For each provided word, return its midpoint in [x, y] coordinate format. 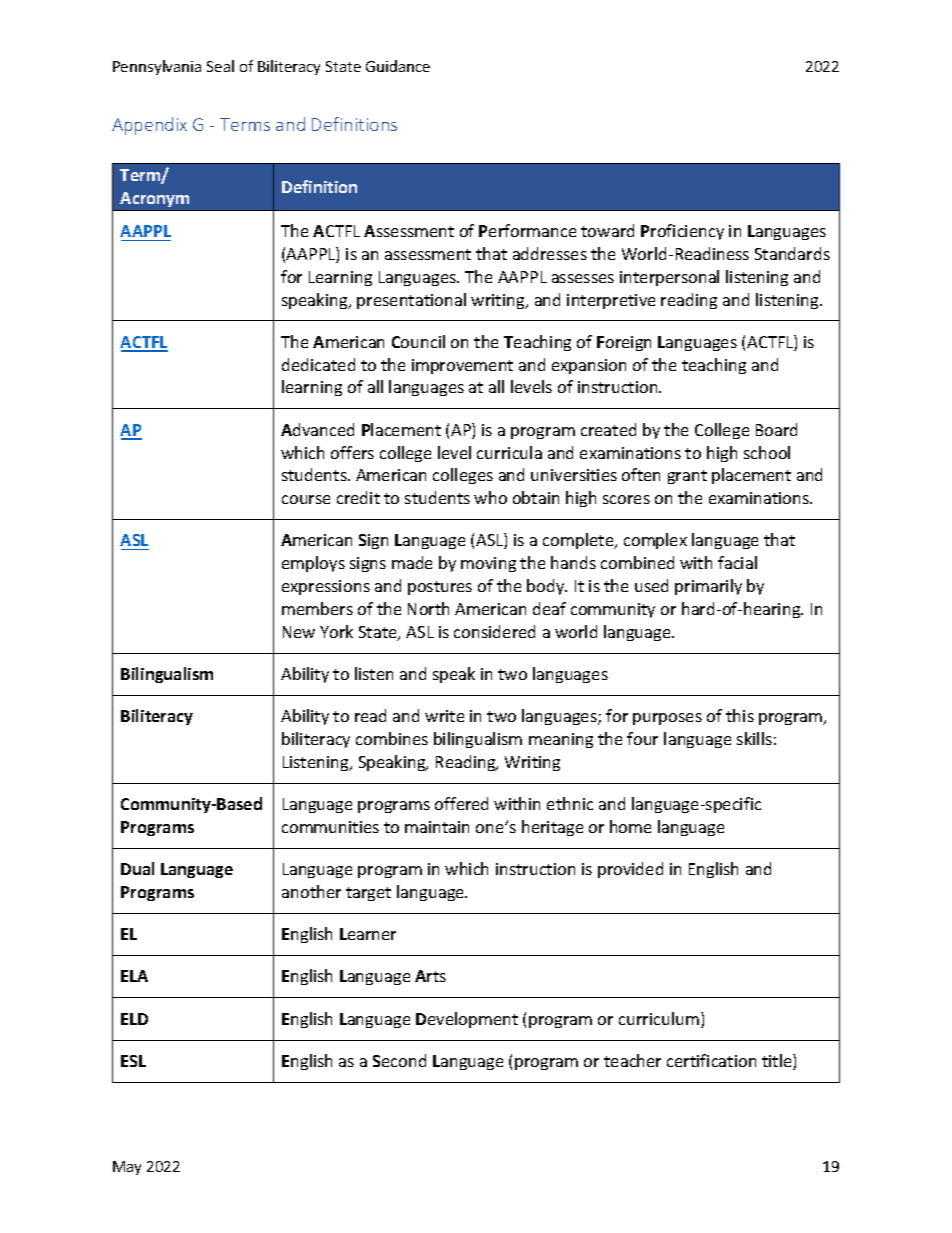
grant [687, 477]
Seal [220, 66]
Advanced [317, 429]
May [127, 1168]
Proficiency [682, 232]
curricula [509, 452]
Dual [137, 868]
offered [461, 803]
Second [399, 1060]
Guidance [398, 66]
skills [754, 738]
